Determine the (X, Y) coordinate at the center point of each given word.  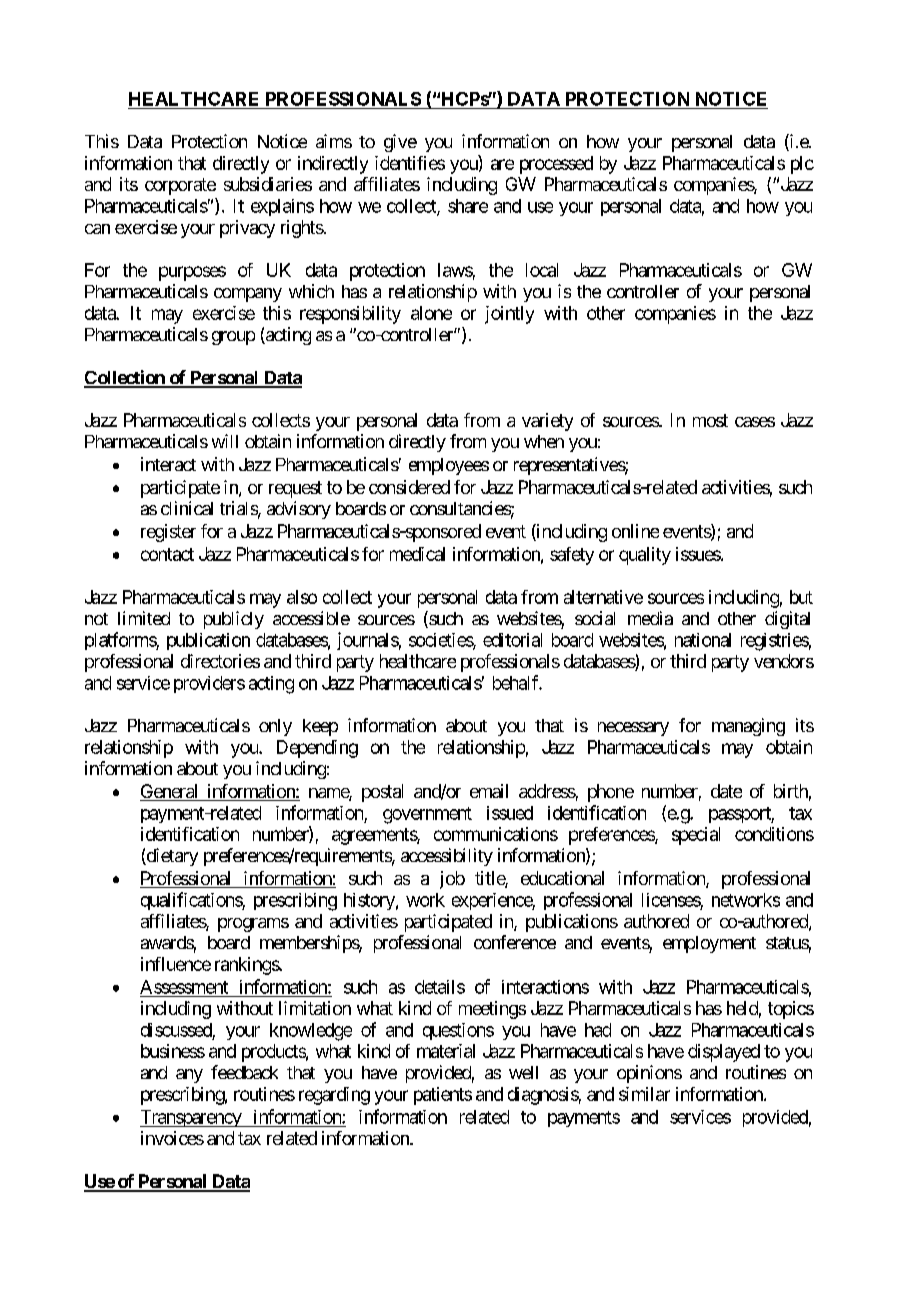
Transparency (191, 1118)
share (468, 206)
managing (748, 727)
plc (802, 165)
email (489, 791)
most (710, 420)
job (452, 880)
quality (645, 556)
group (233, 338)
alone (431, 313)
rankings (247, 966)
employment (709, 944)
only (275, 727)
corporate (180, 186)
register (168, 533)
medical (417, 554)
